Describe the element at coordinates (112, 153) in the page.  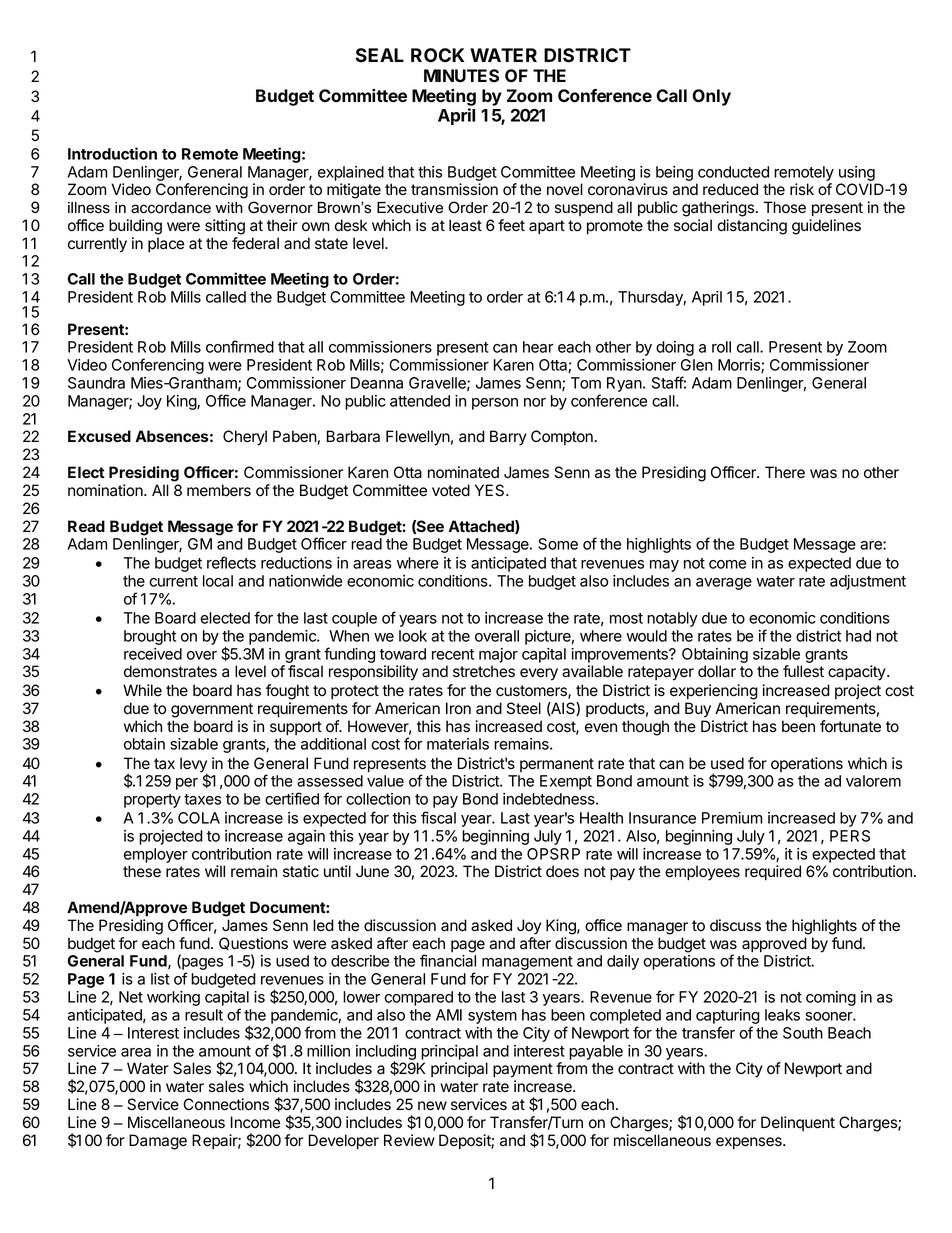
I see `Introduction` at that location.
